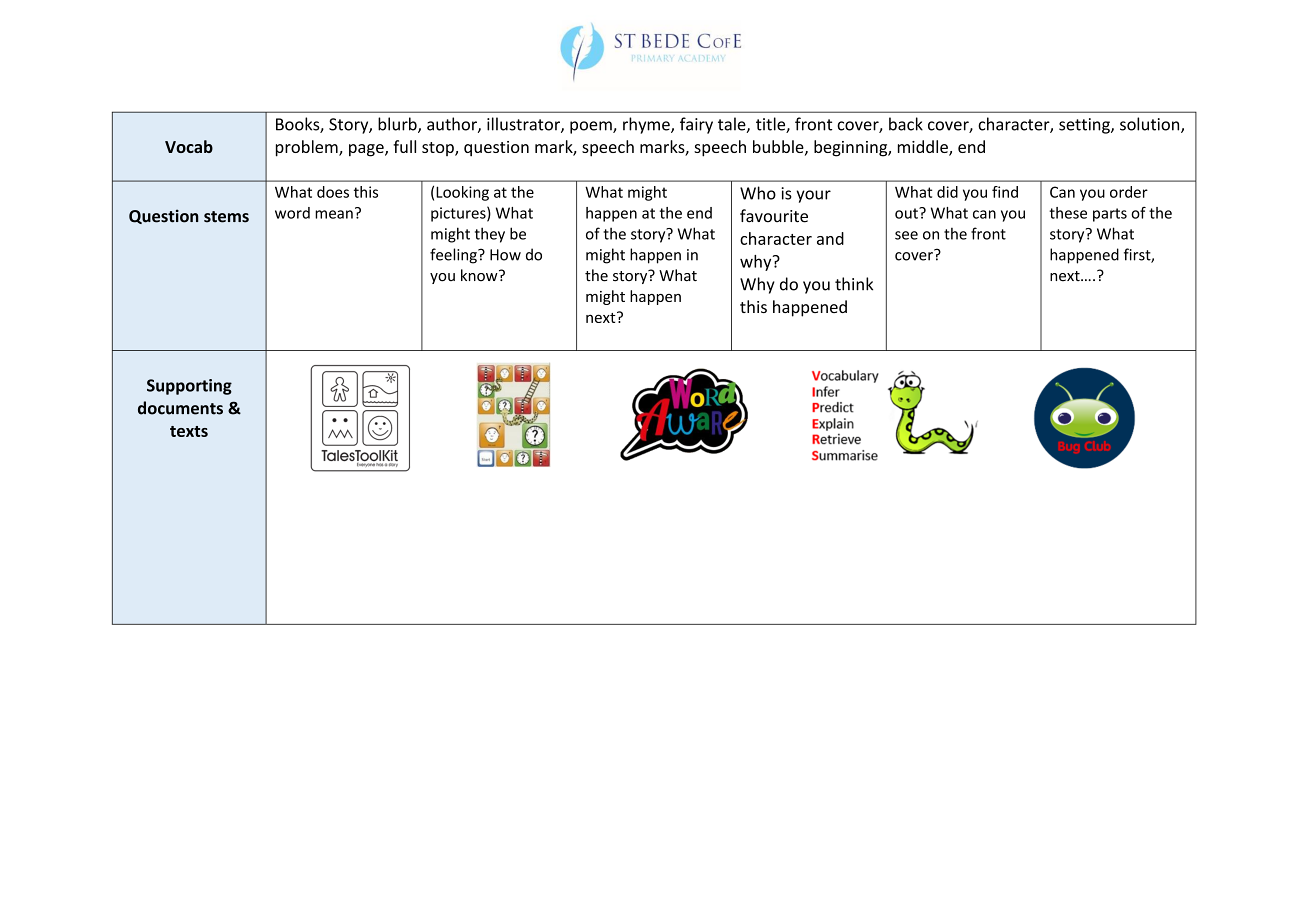  I want to click on setting, so click(1085, 126).
